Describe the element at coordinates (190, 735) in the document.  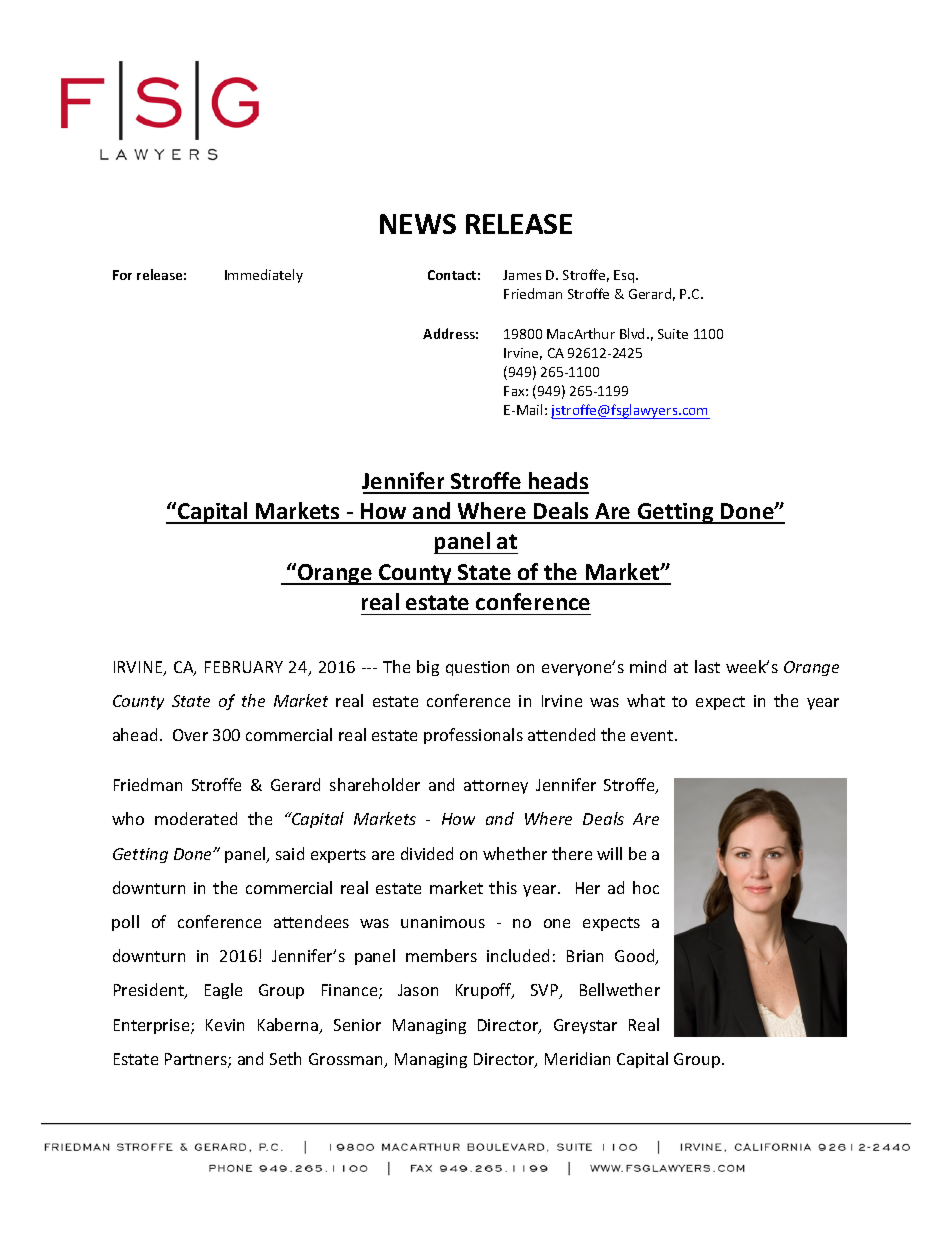
I see `Over` at that location.
